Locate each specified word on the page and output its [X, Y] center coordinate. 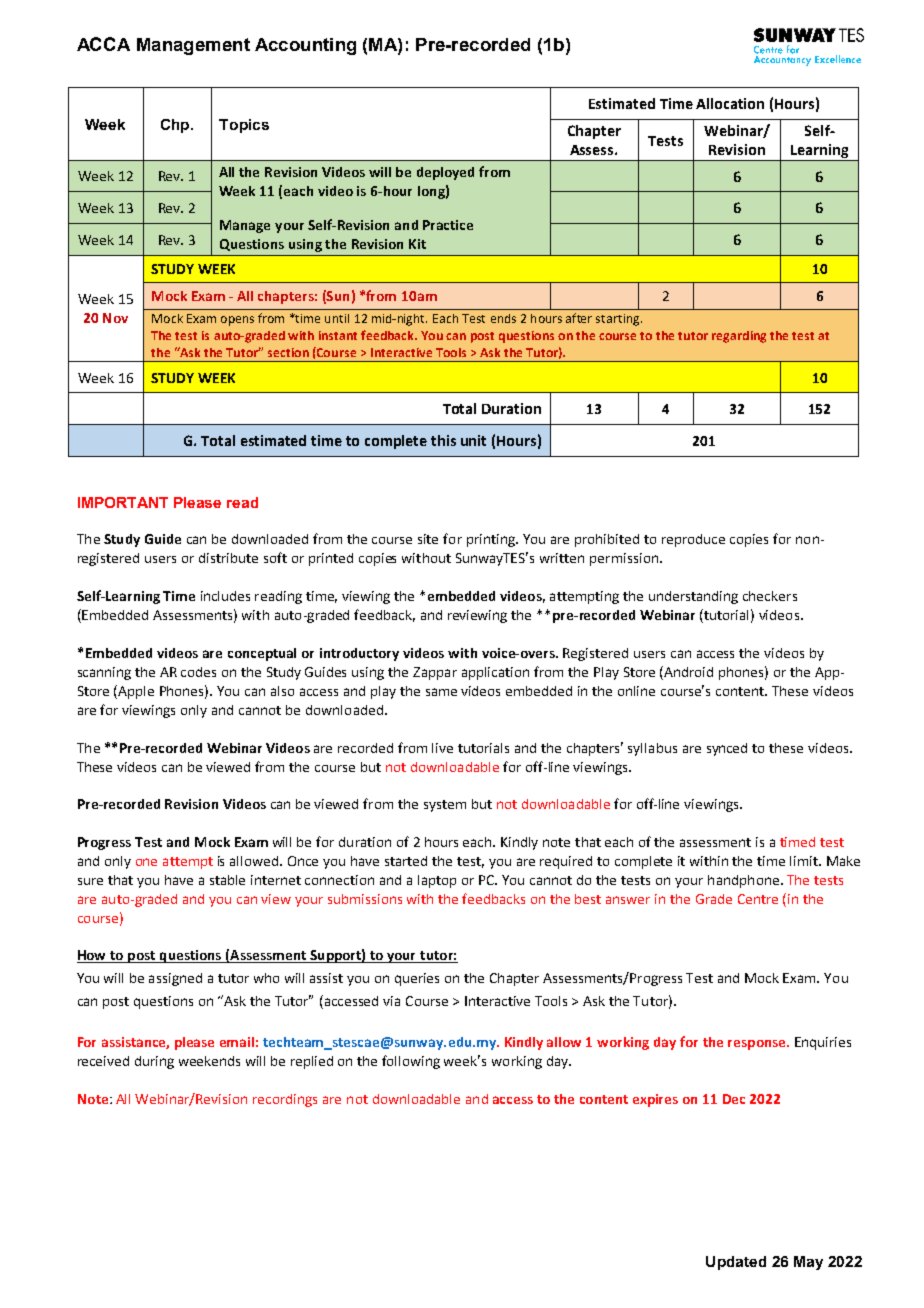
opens [237, 321]
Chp [176, 126]
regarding [739, 337]
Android [687, 671]
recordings [285, 1100]
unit [473, 440]
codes [198, 672]
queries [417, 979]
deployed [445, 173]
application [495, 673]
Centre [758, 899]
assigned [175, 979]
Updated [736, 1263]
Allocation [730, 103]
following [411, 1062]
